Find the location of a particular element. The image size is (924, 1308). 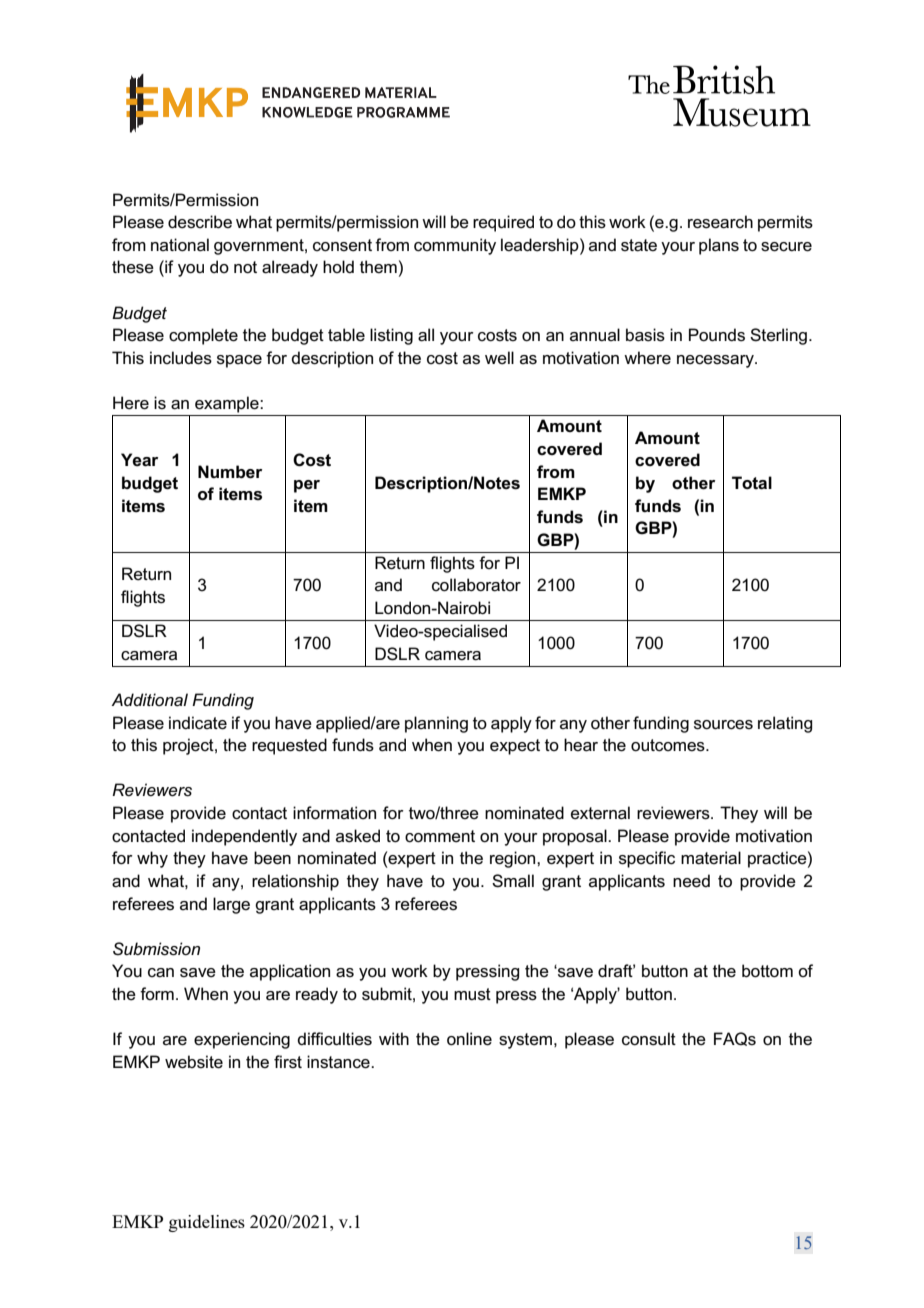

comment is located at coordinates (440, 836).
